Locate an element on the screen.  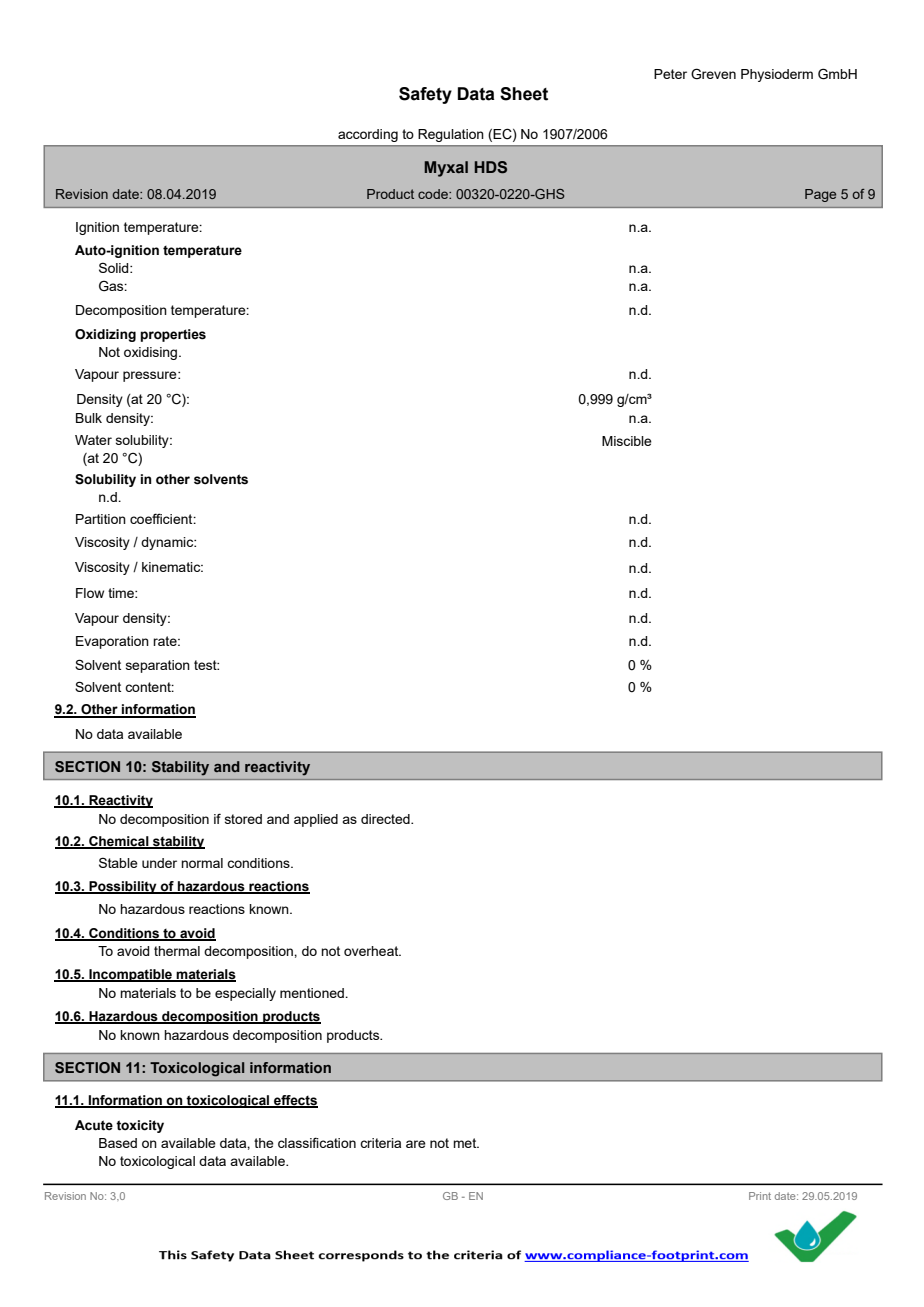
according is located at coordinates (368, 135).
